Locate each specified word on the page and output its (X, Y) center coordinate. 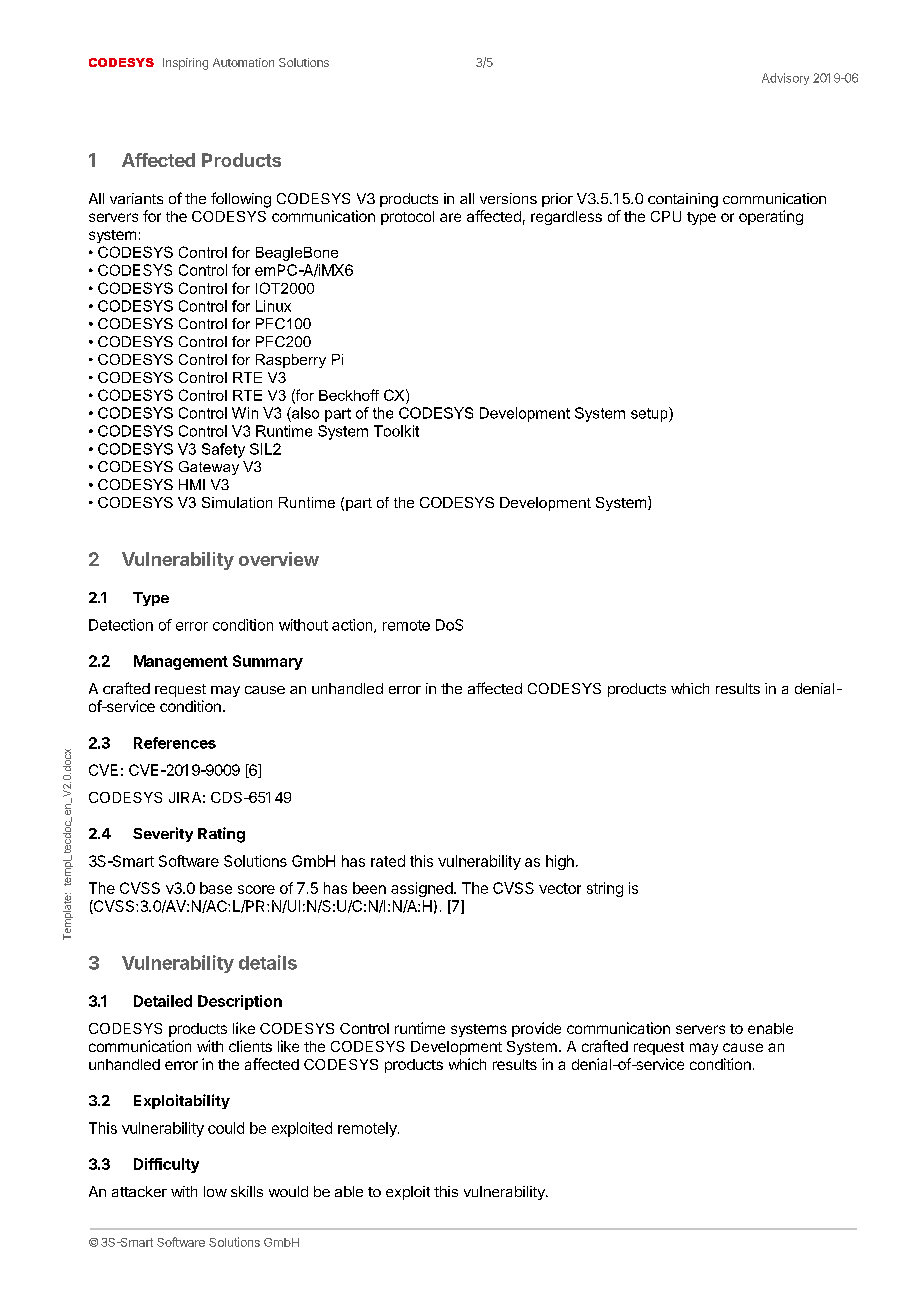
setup (650, 414)
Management (181, 662)
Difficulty (166, 1165)
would (288, 1191)
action (353, 626)
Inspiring (185, 64)
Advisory (785, 79)
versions (508, 198)
